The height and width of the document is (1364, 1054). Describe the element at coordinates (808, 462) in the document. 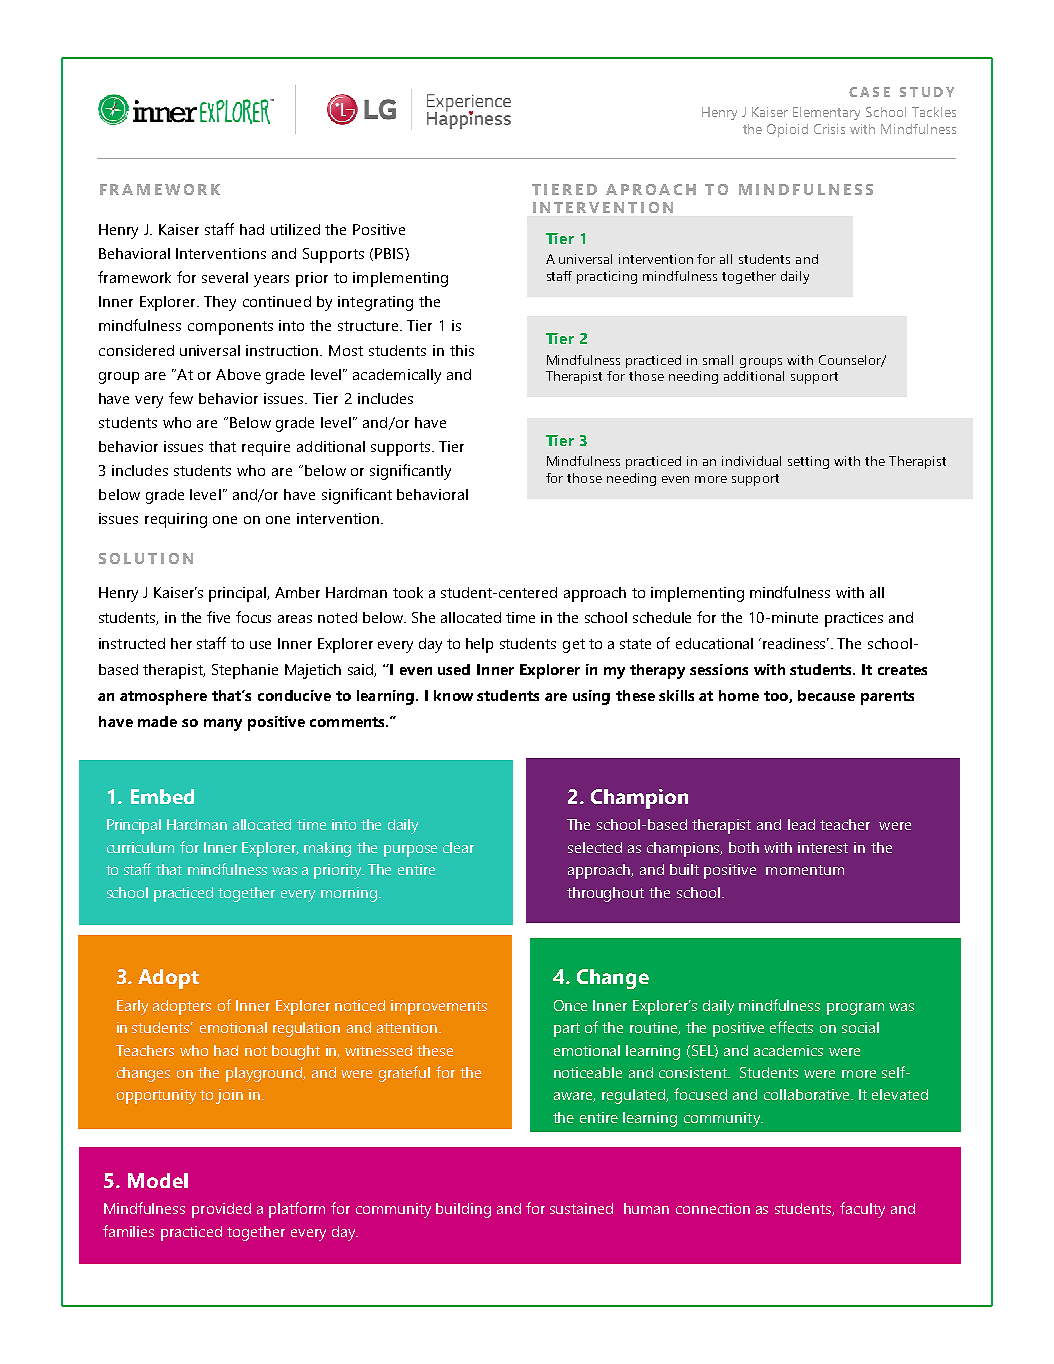

I see `setting` at that location.
